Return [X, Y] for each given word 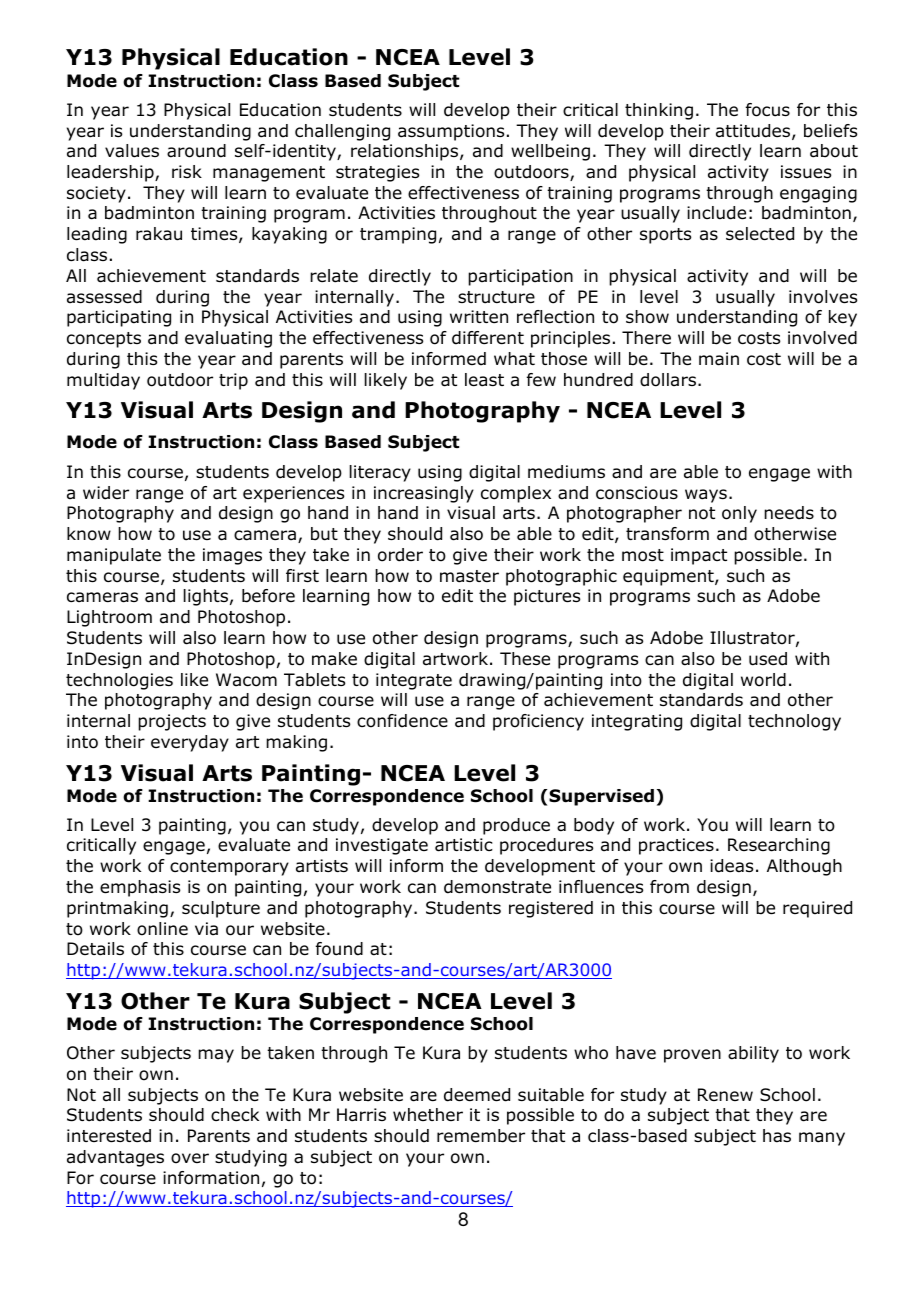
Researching [779, 846]
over [190, 1158]
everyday [190, 743]
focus [768, 110]
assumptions [451, 132]
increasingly [424, 494]
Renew [725, 1094]
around [196, 151]
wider [106, 493]
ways [706, 496]
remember [481, 1136]
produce [516, 826]
